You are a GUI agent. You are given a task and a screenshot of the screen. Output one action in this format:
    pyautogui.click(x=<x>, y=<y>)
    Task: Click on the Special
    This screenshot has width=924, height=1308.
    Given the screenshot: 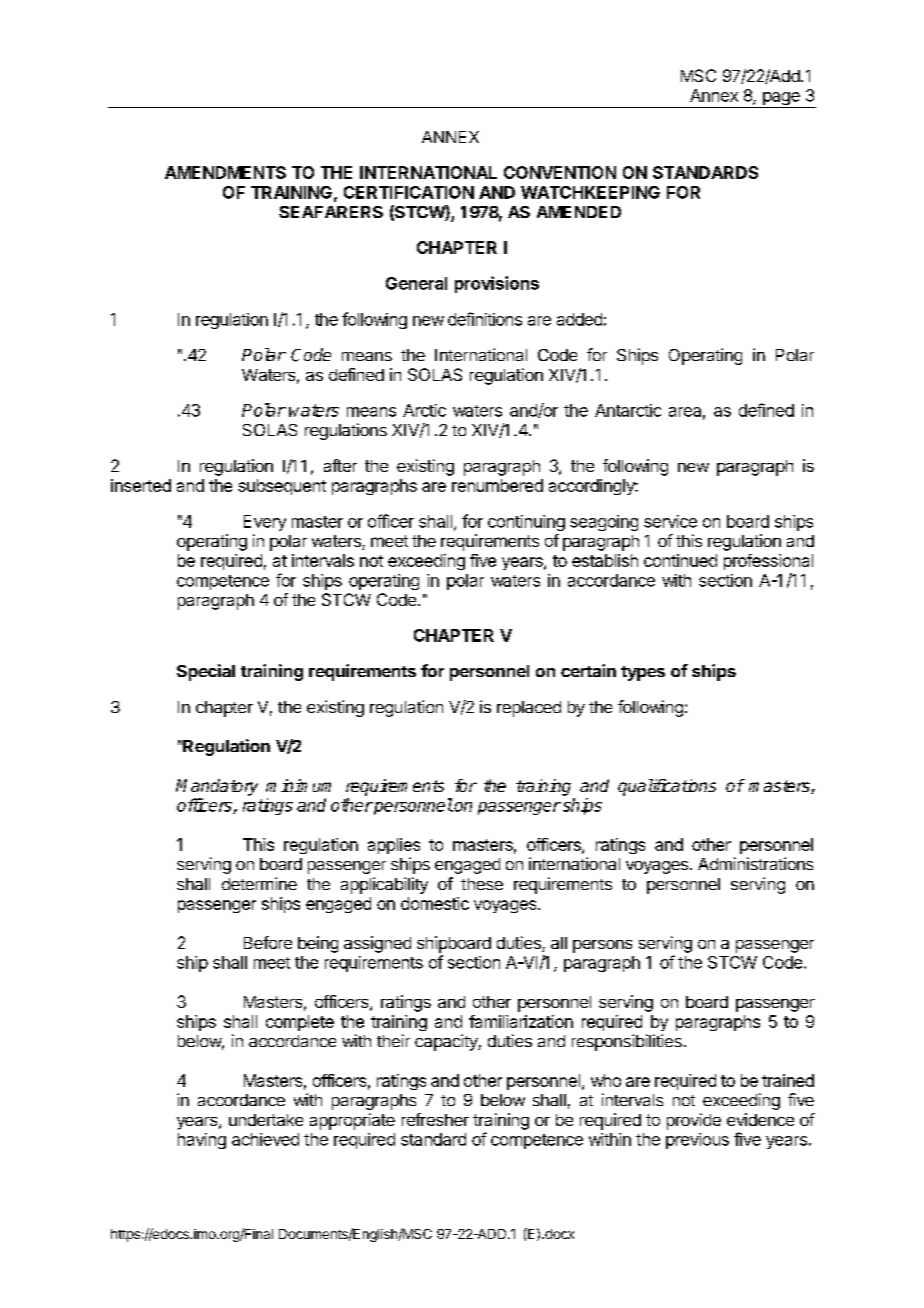 What is the action you would take?
    pyautogui.click(x=206, y=672)
